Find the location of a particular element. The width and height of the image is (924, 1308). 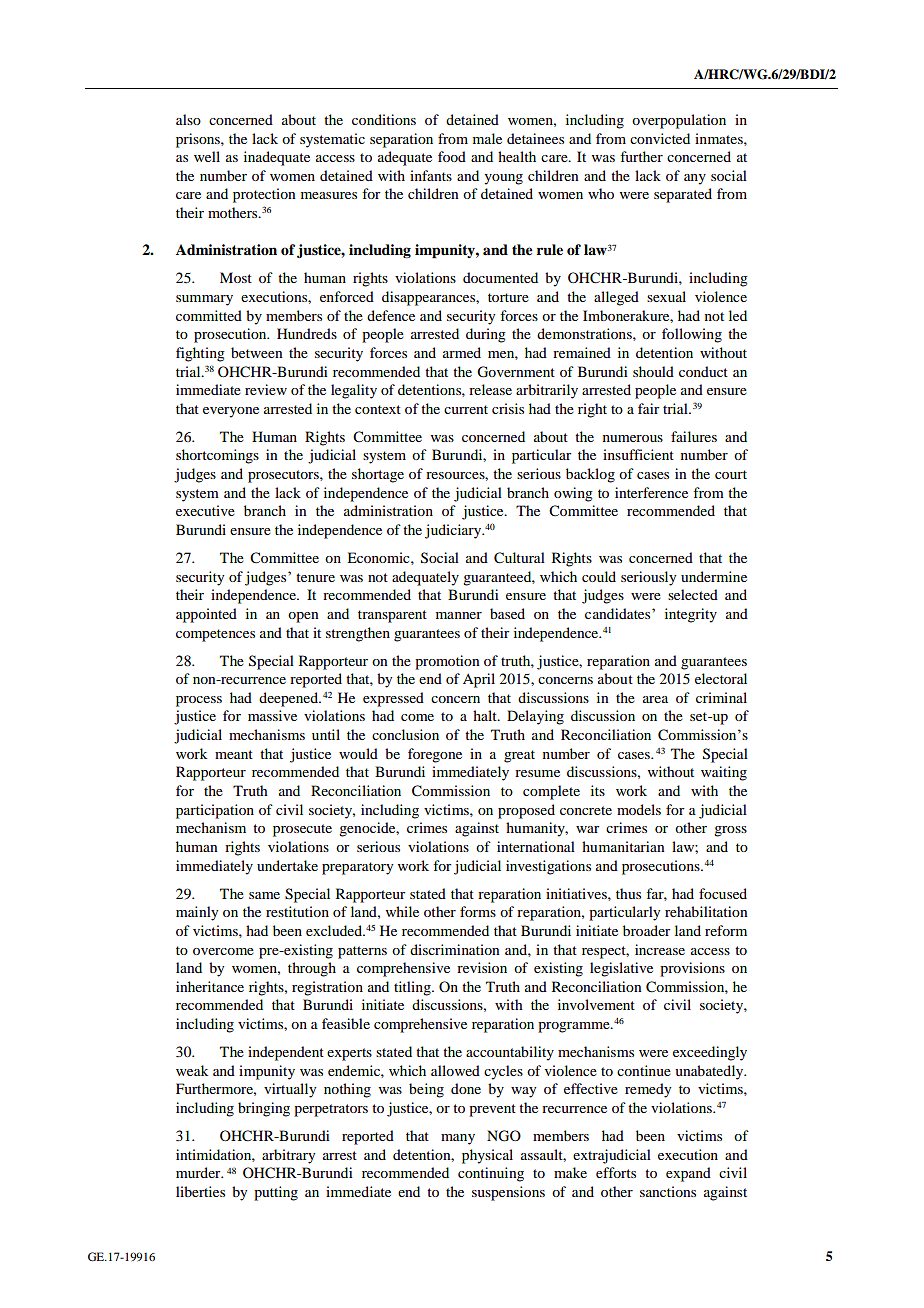

protection is located at coordinates (264, 195).
